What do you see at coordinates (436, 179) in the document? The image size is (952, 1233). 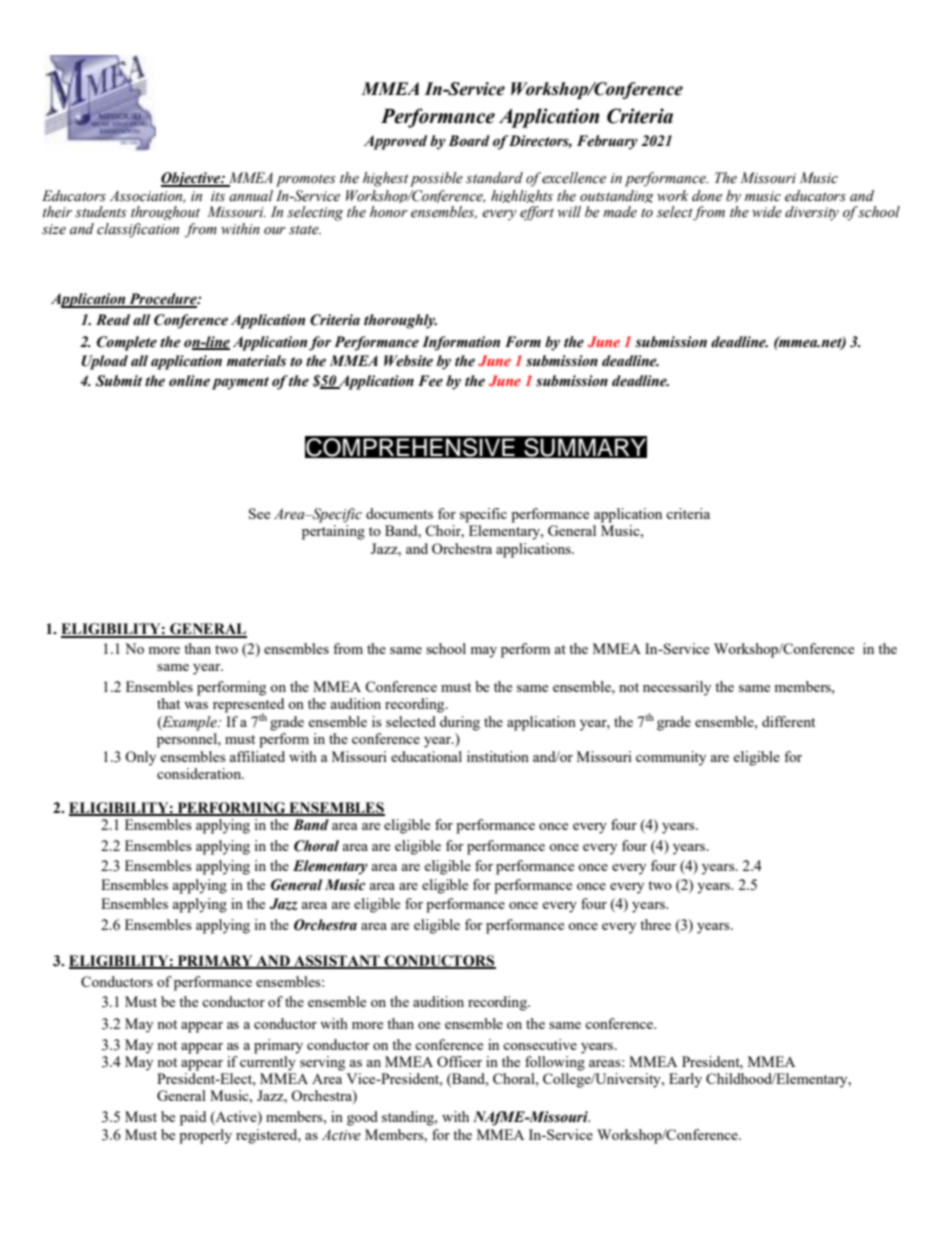 I see `possible` at bounding box center [436, 179].
